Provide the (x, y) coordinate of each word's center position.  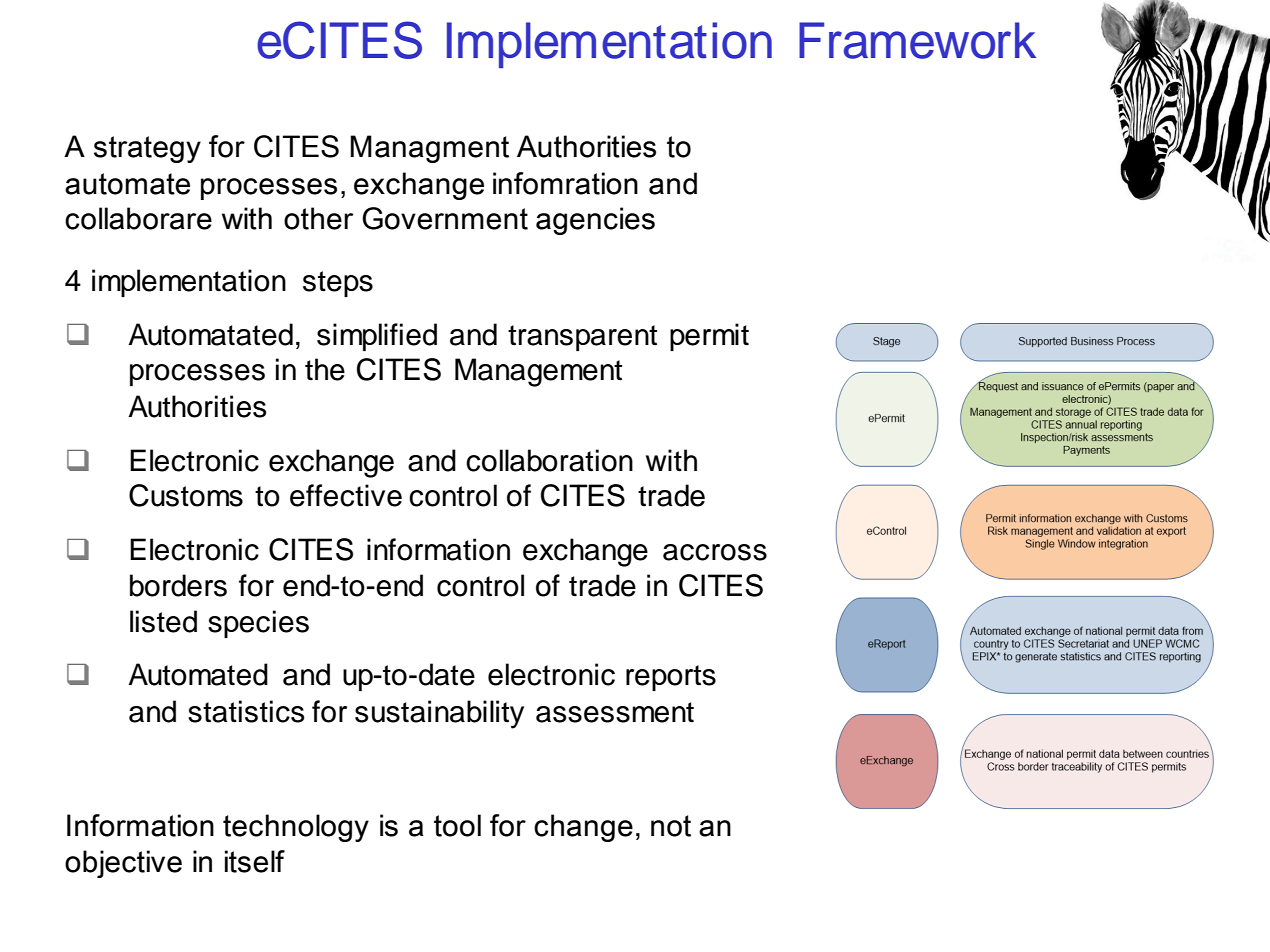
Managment (429, 149)
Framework (917, 40)
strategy (147, 149)
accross (715, 552)
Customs (186, 495)
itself (255, 861)
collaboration (549, 460)
